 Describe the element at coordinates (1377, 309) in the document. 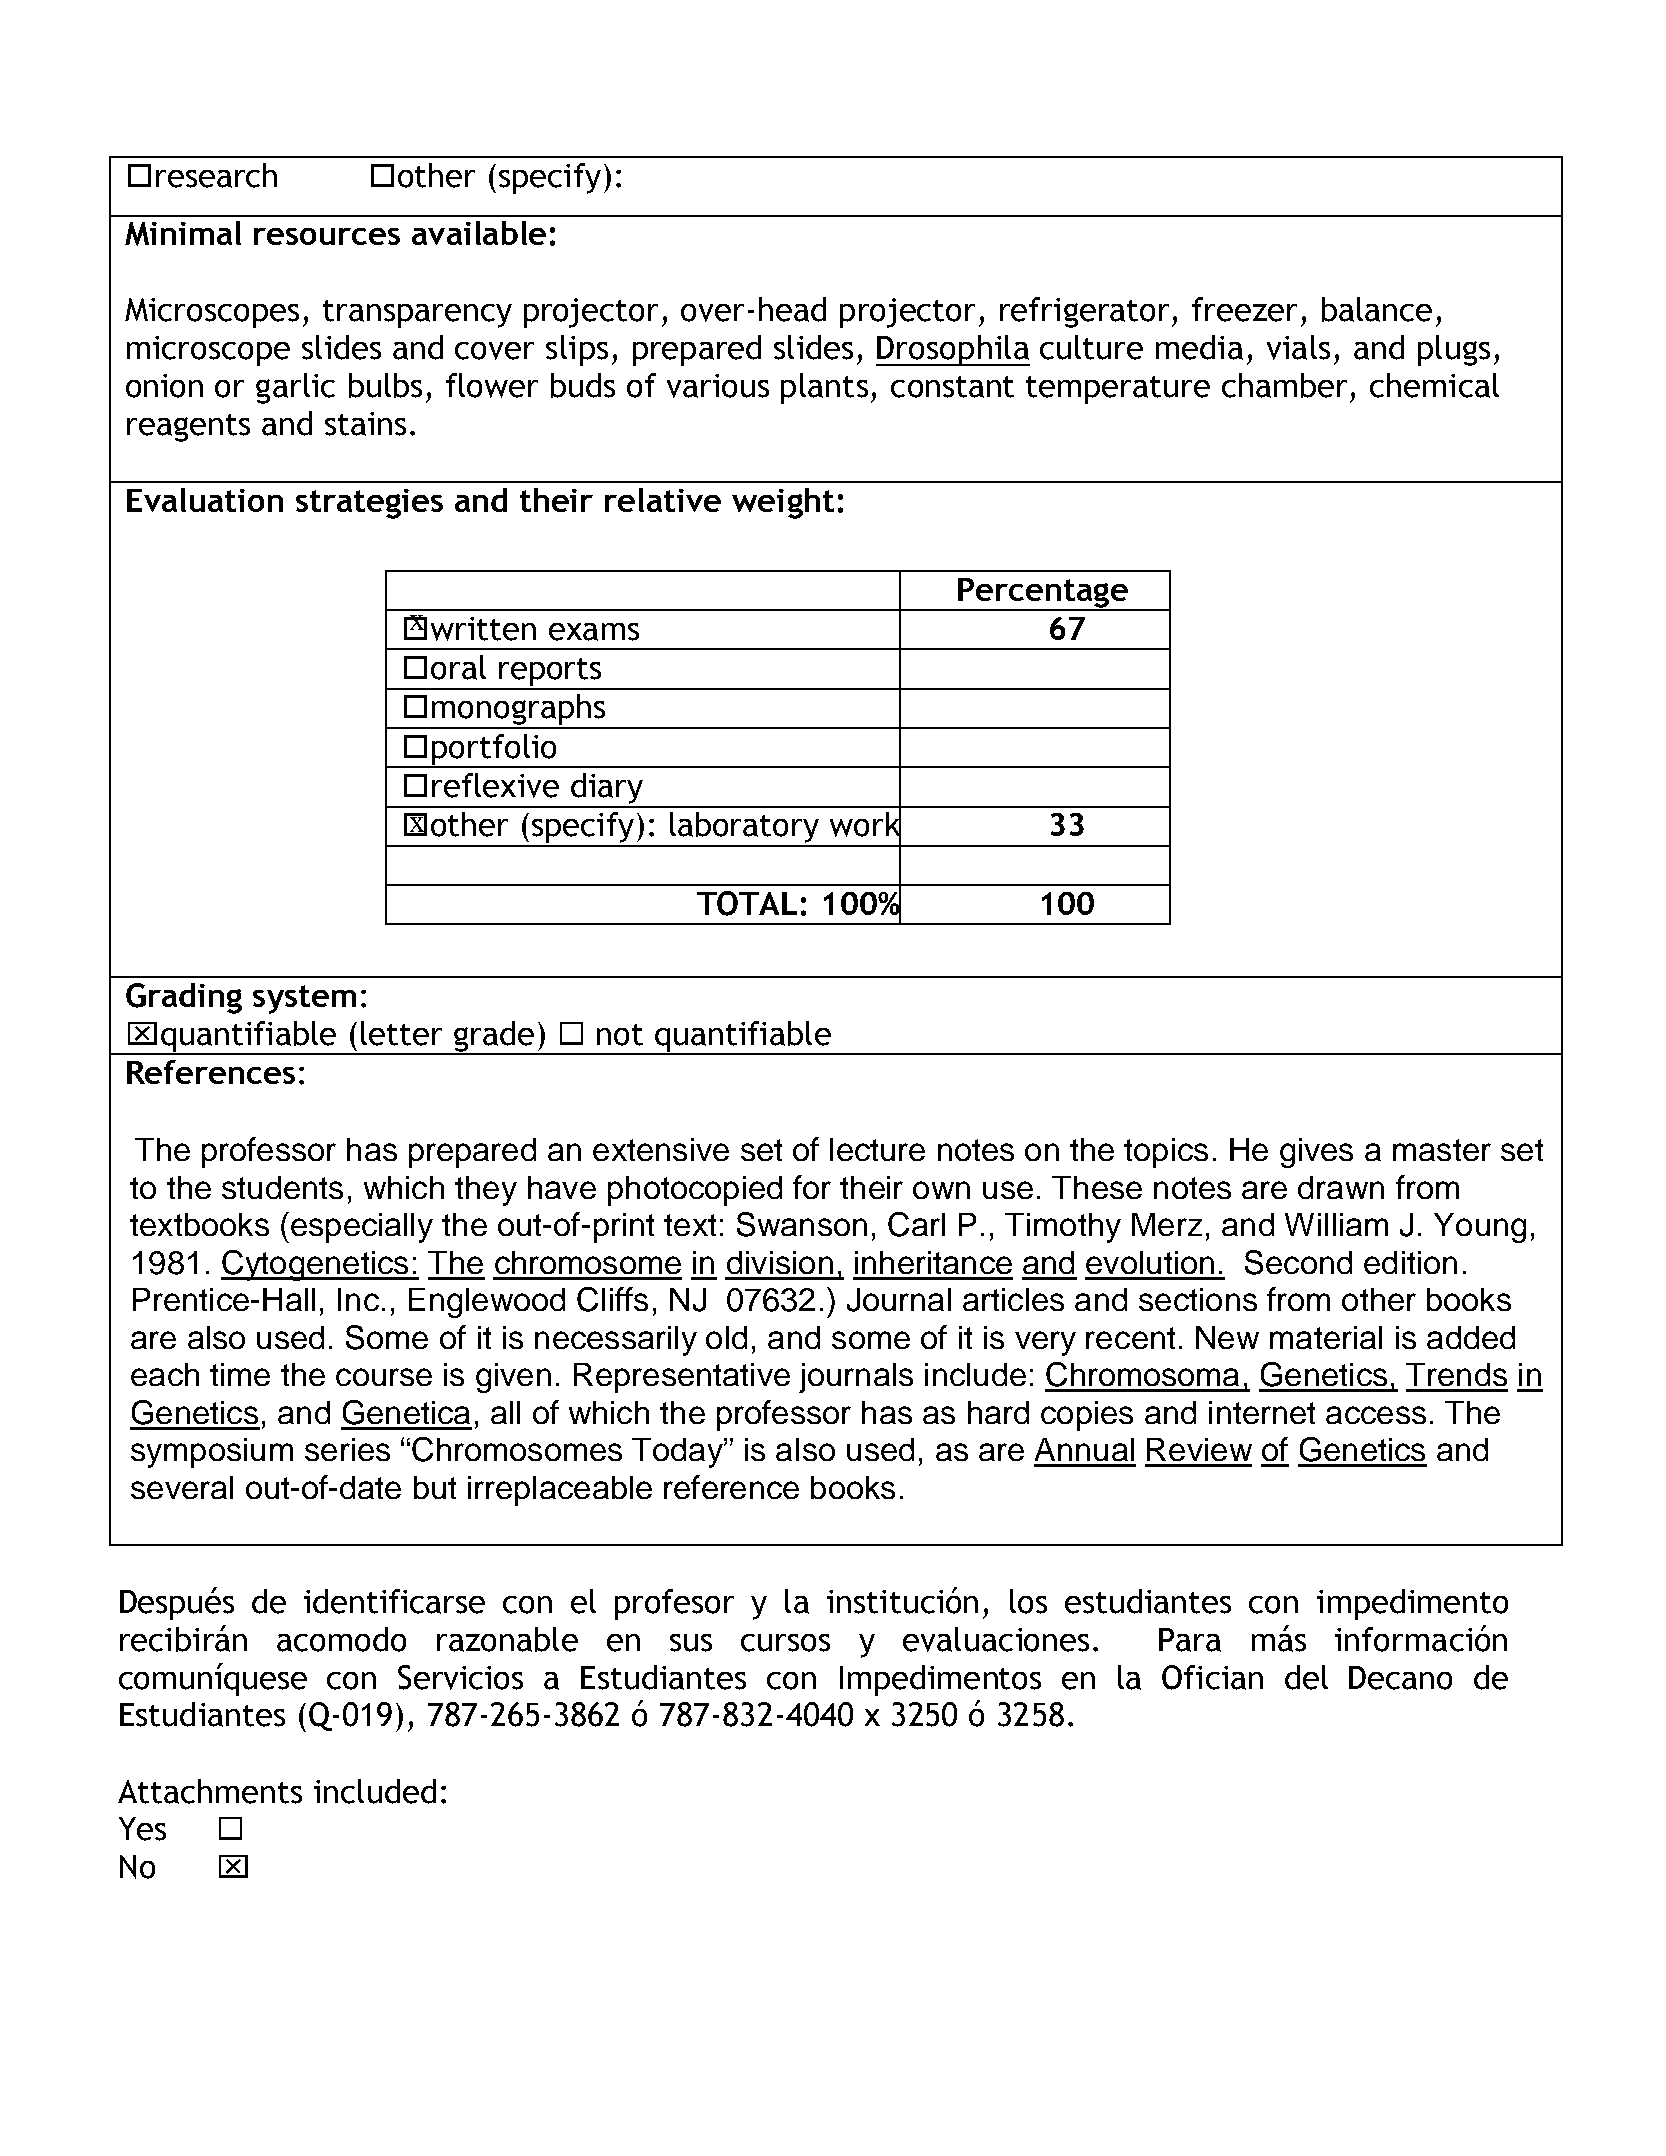

I see `balance` at that location.
